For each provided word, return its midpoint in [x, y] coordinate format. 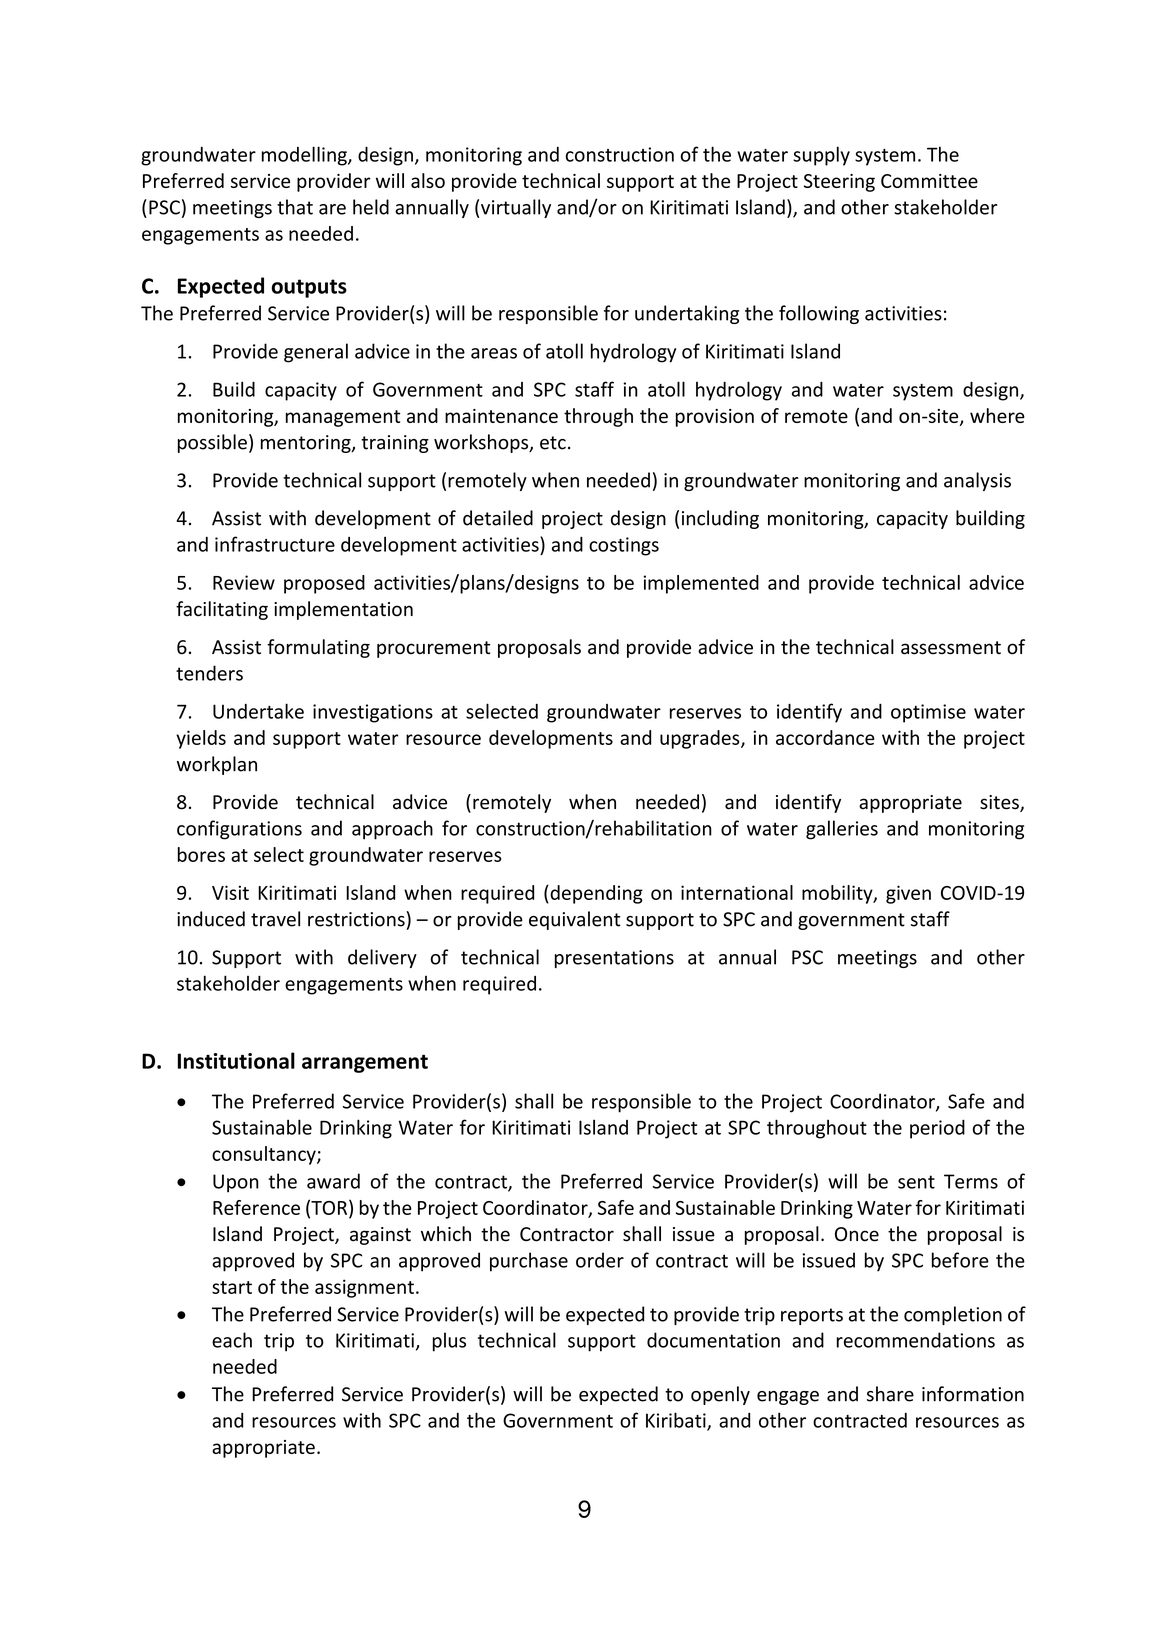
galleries [842, 830]
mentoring [307, 444]
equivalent [574, 920]
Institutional [236, 1060]
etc [553, 443]
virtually [516, 208]
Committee [929, 181]
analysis [977, 481]
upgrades [701, 739]
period [937, 1129]
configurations [239, 830]
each [232, 1340]
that [295, 207]
